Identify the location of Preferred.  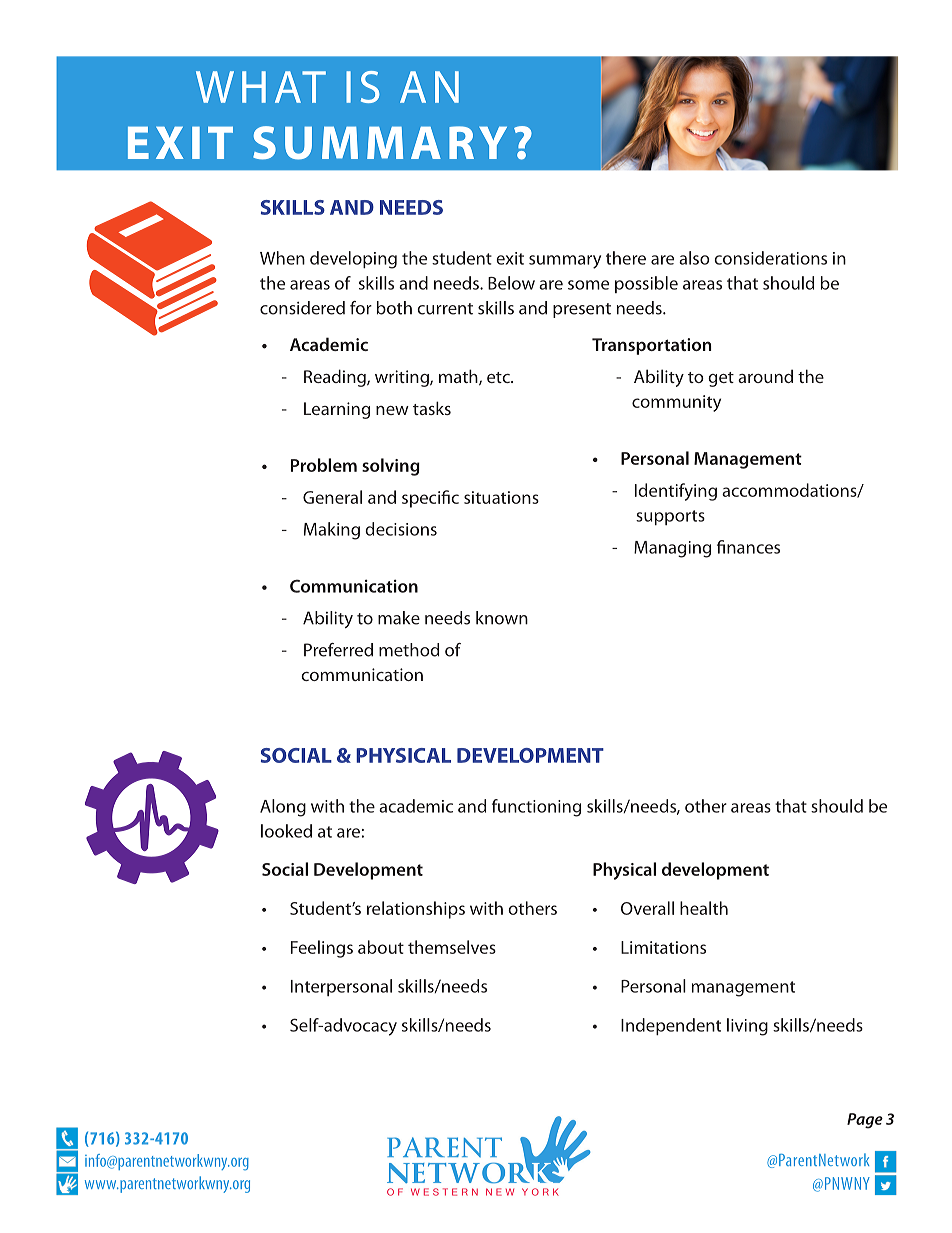
(338, 650).
